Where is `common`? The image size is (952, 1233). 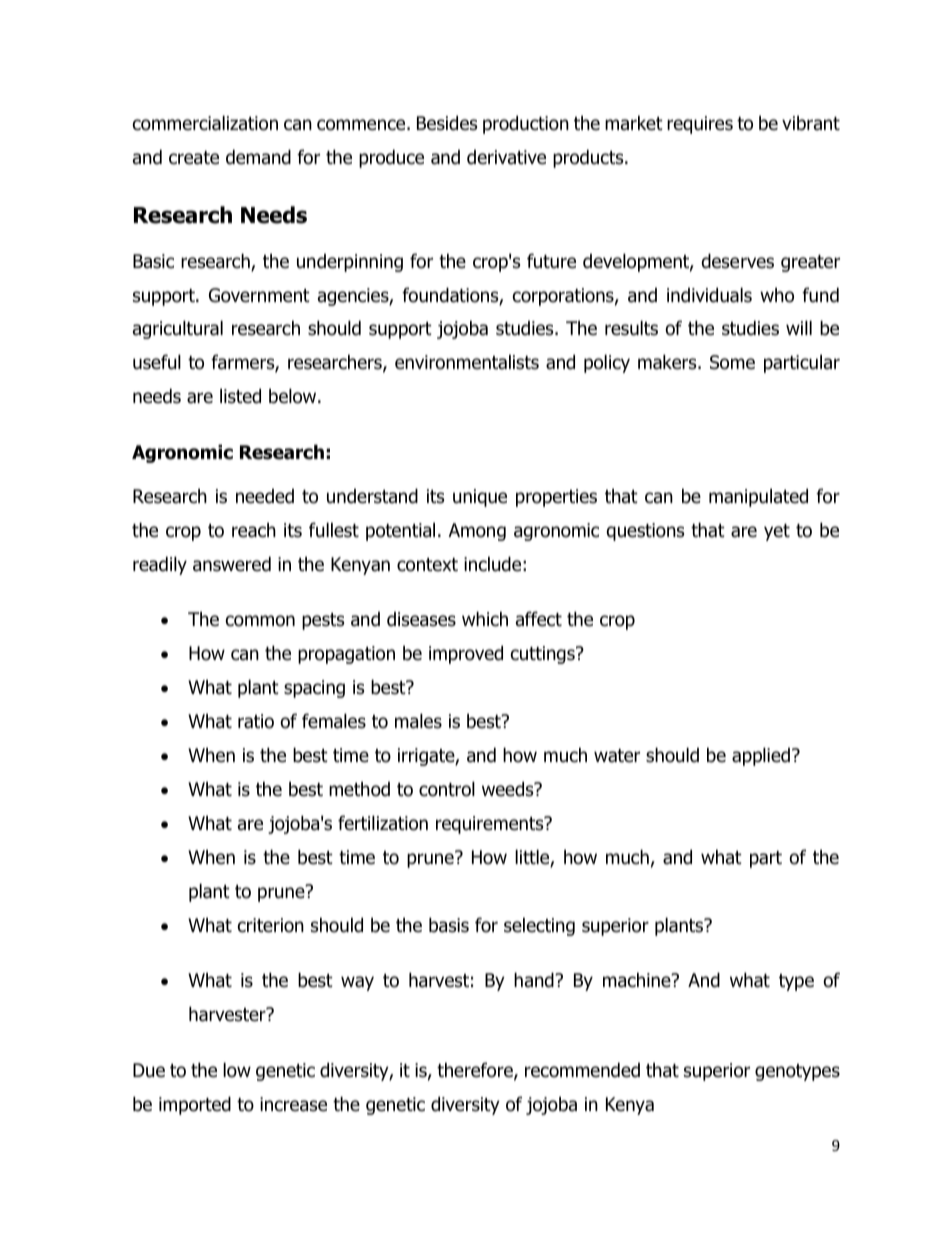
common is located at coordinates (260, 621).
